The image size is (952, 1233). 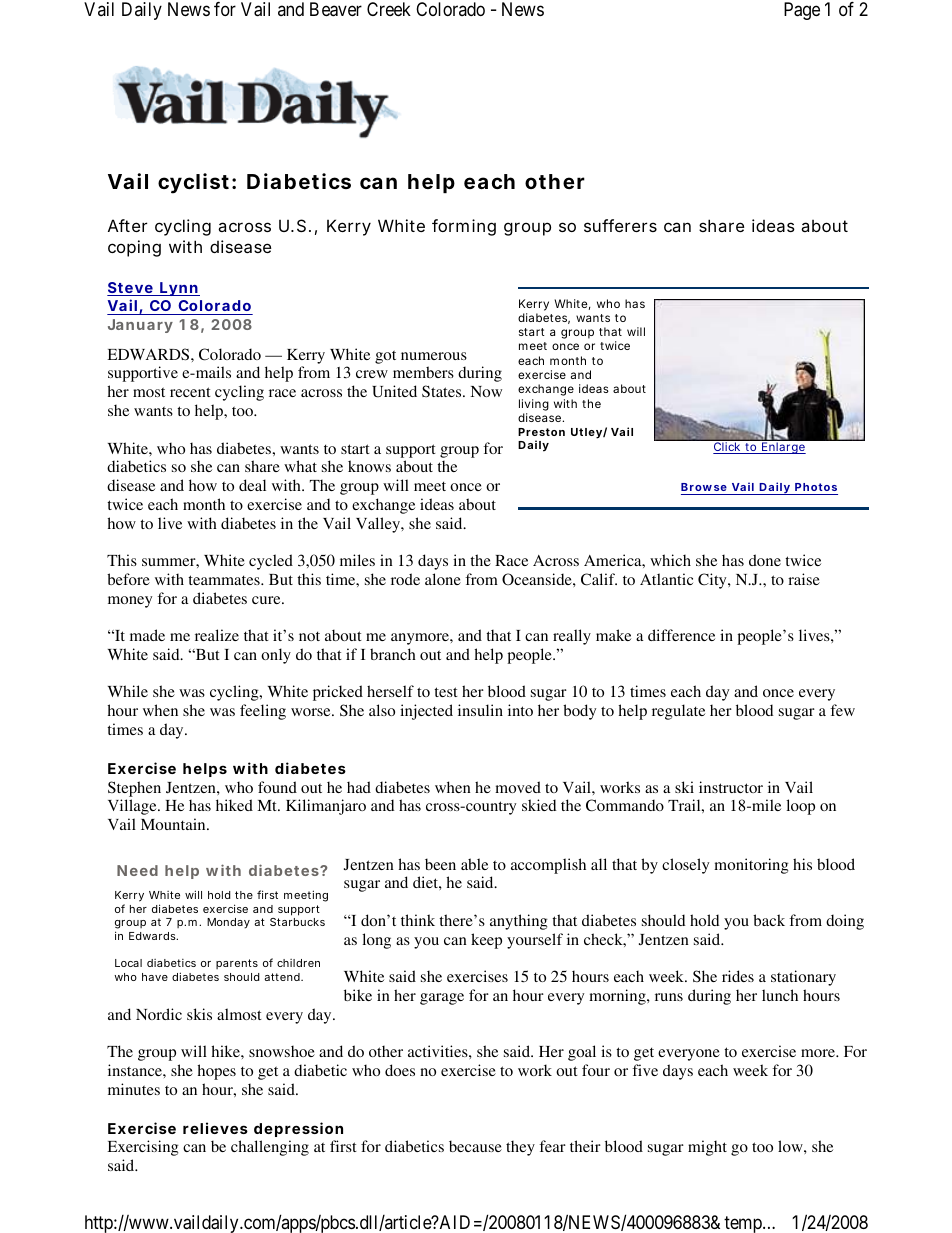 What do you see at coordinates (389, 9) in the document?
I see `Creek` at bounding box center [389, 9].
